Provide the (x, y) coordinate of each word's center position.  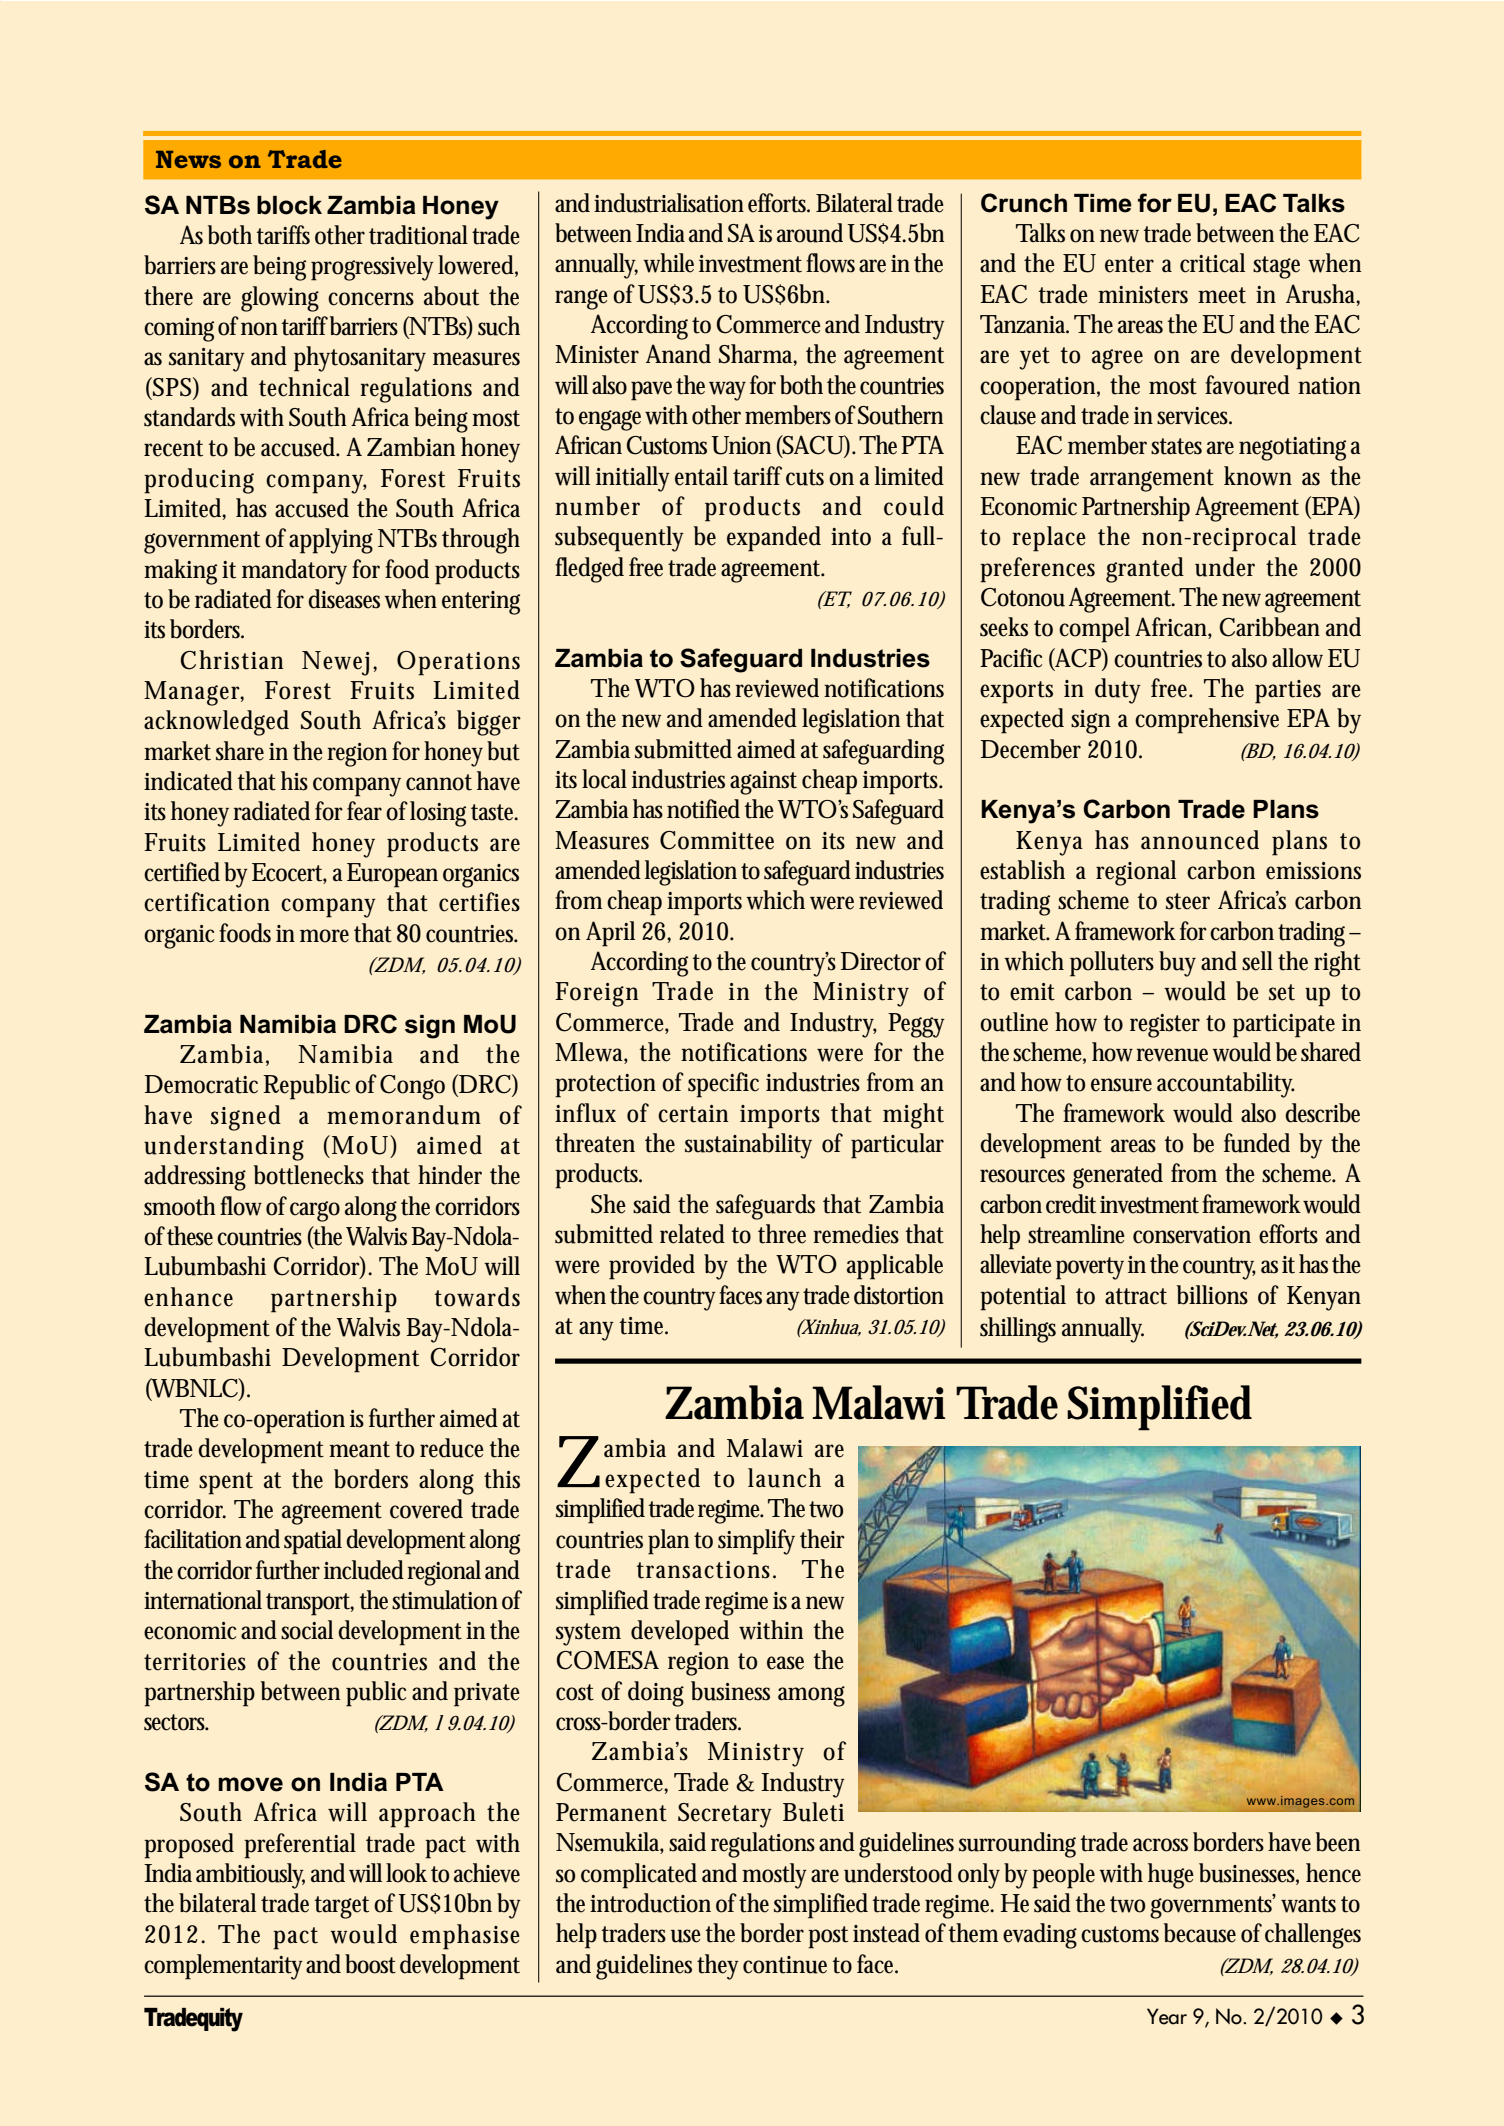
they (718, 1967)
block (289, 205)
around (812, 233)
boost (370, 1964)
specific (723, 1085)
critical (1212, 263)
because (1200, 1933)
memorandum (404, 1115)
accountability (1226, 1085)
